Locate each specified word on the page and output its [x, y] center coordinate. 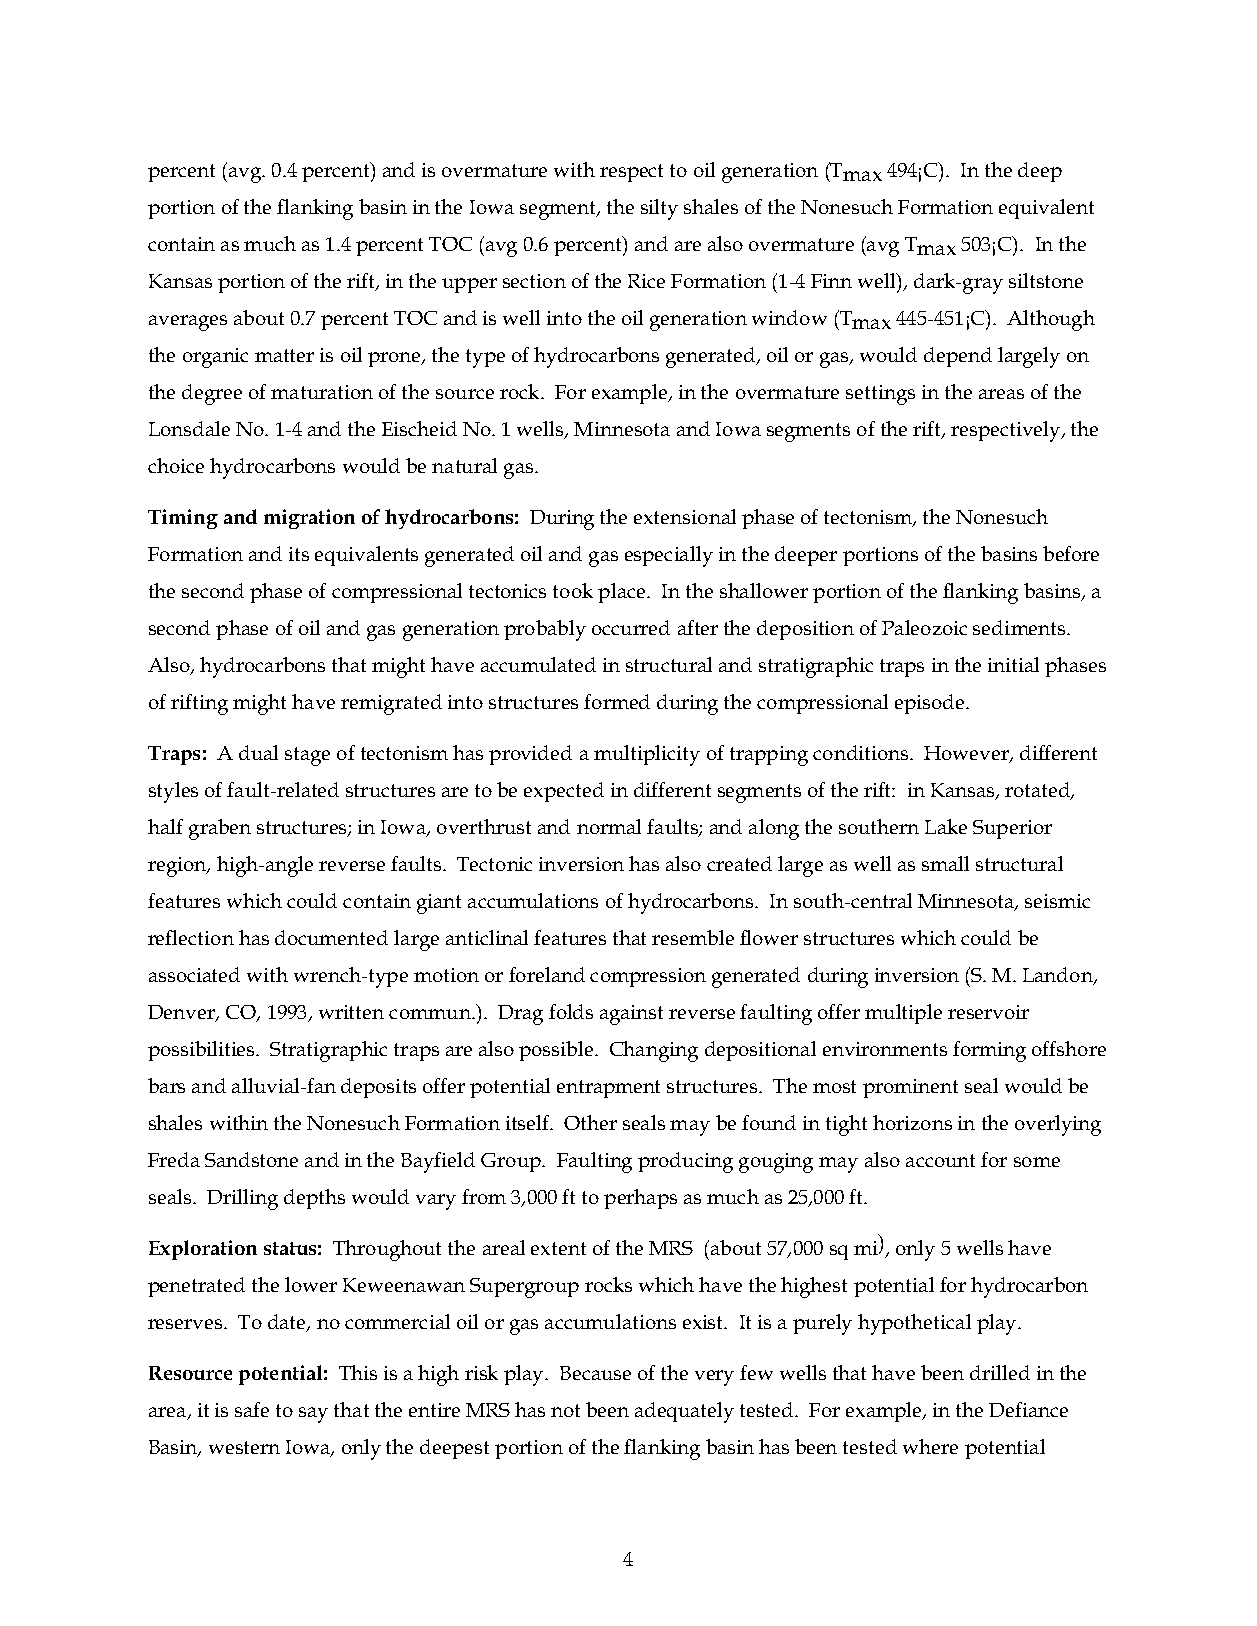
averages [188, 323]
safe [252, 1409]
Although [1051, 320]
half [165, 826]
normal [609, 826]
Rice [646, 281]
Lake [946, 826]
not [565, 1410]
